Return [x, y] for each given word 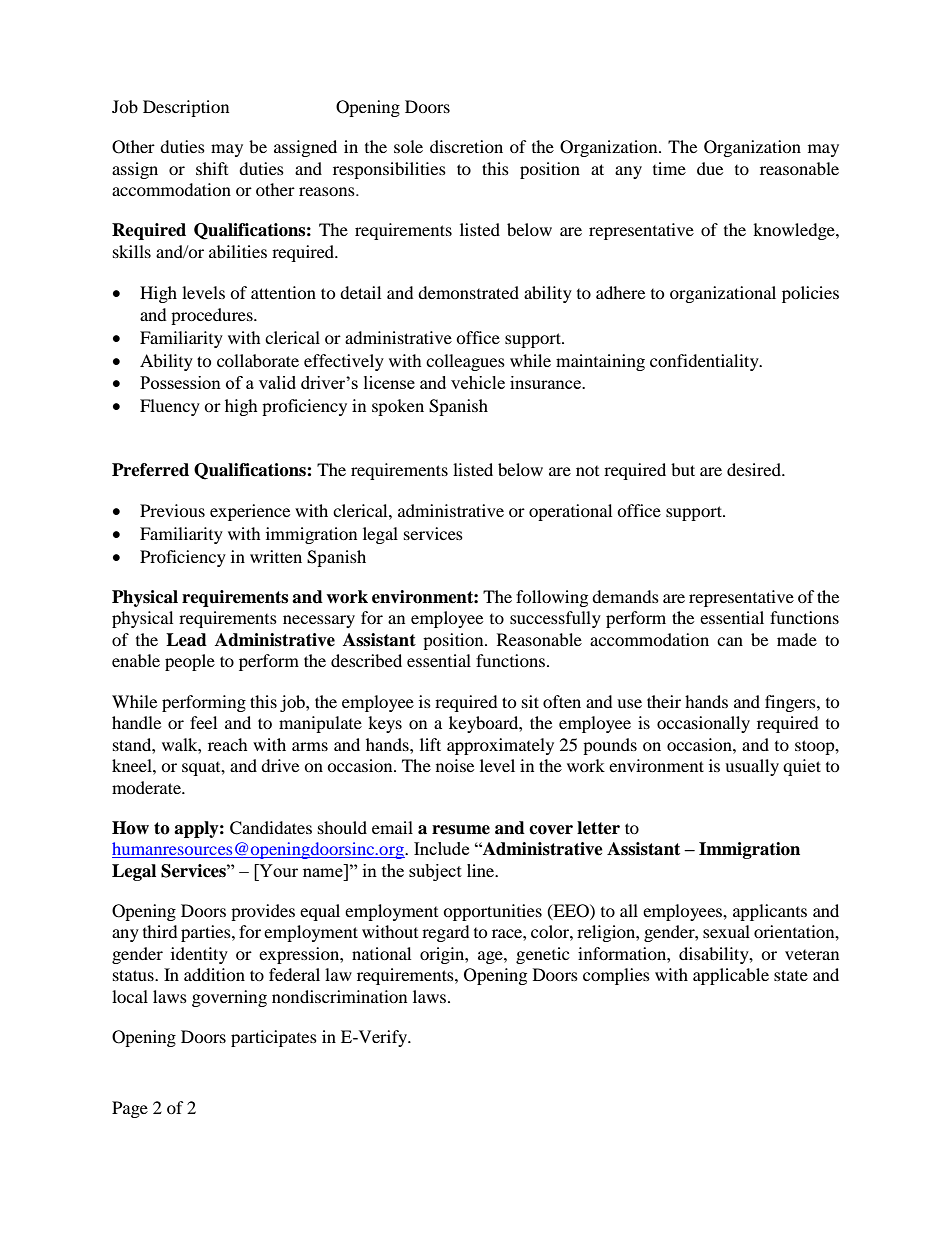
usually [752, 767]
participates [274, 1038]
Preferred [150, 470]
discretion [466, 146]
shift [212, 168]
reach [228, 744]
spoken [398, 407]
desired [755, 469]
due [710, 168]
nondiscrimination [339, 996]
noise [455, 765]
